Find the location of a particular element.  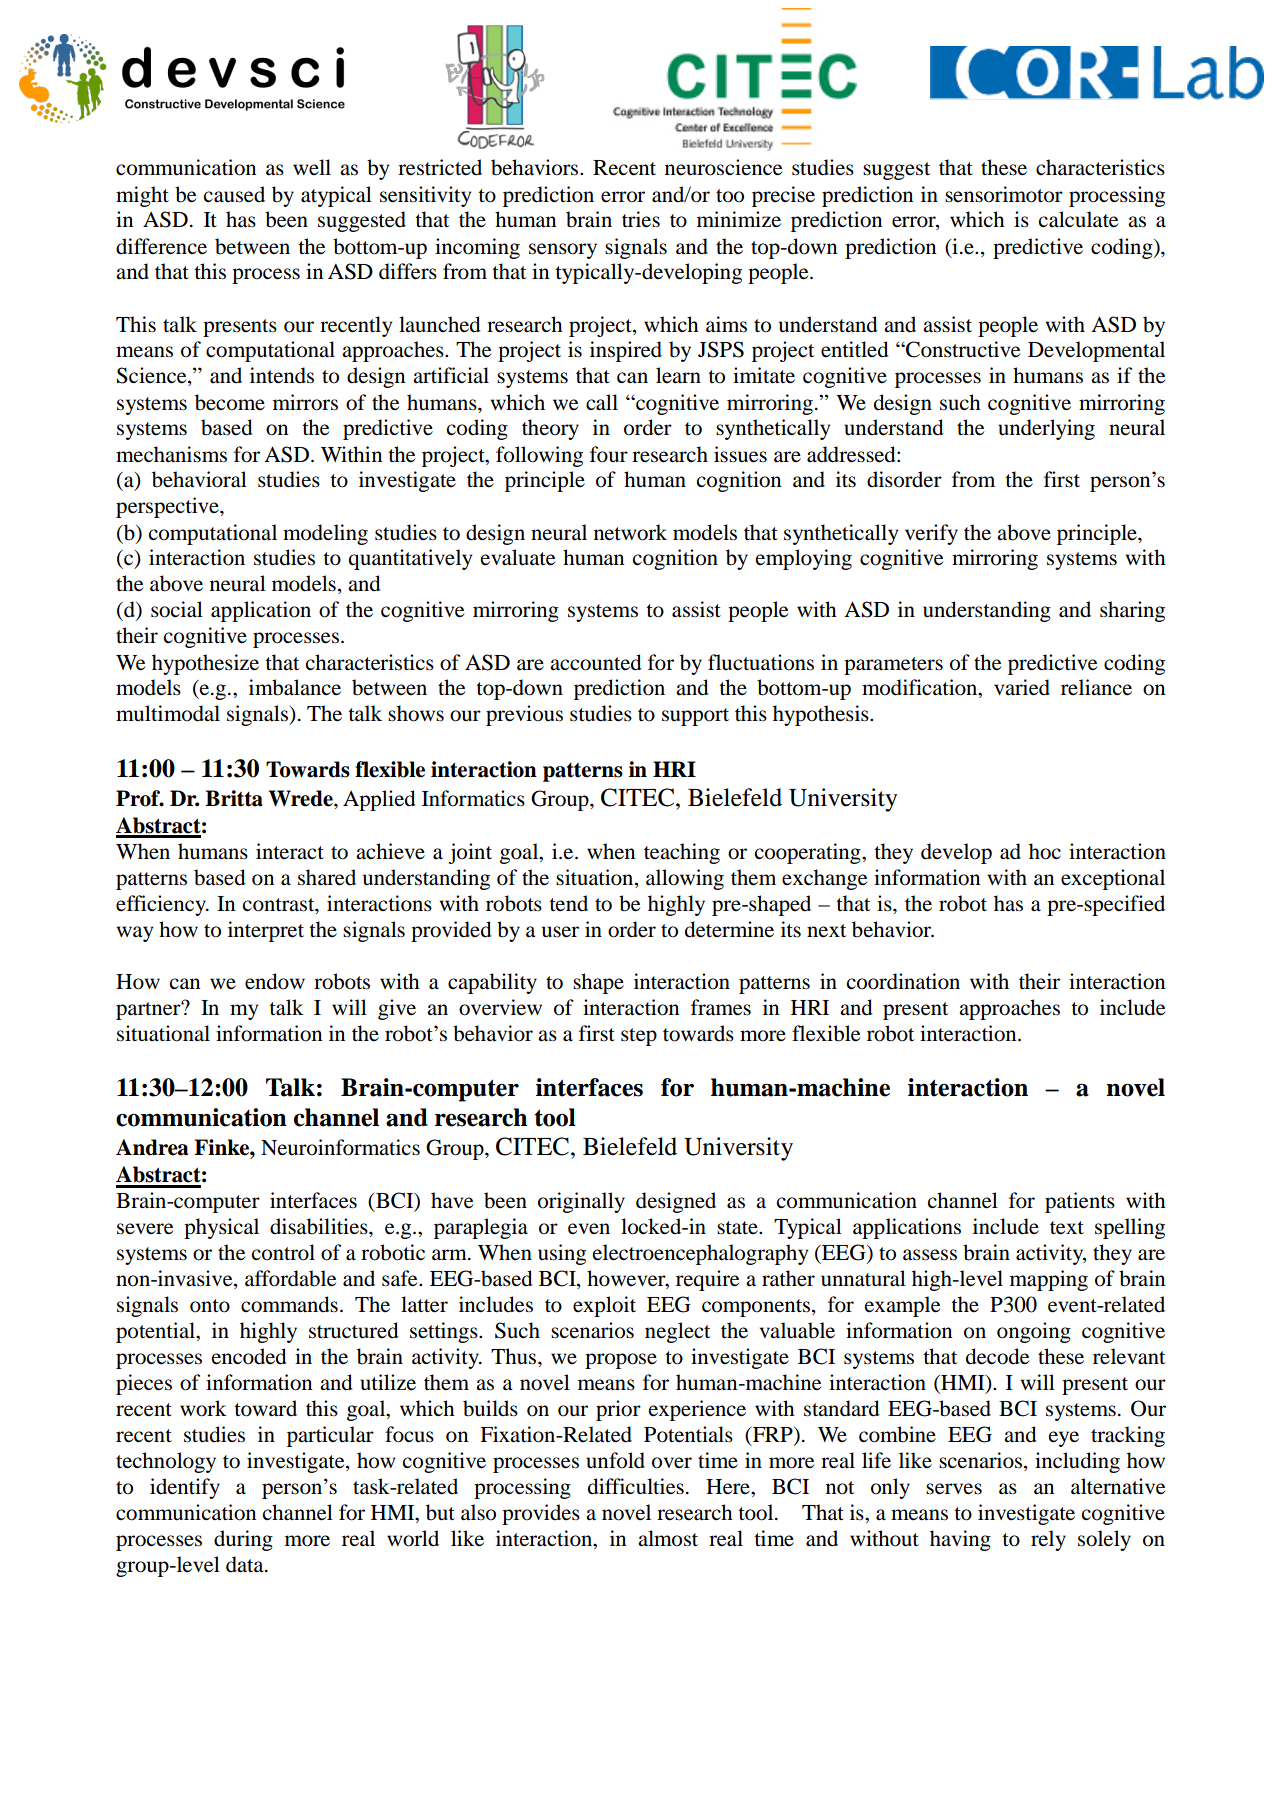

tries is located at coordinates (641, 219).
